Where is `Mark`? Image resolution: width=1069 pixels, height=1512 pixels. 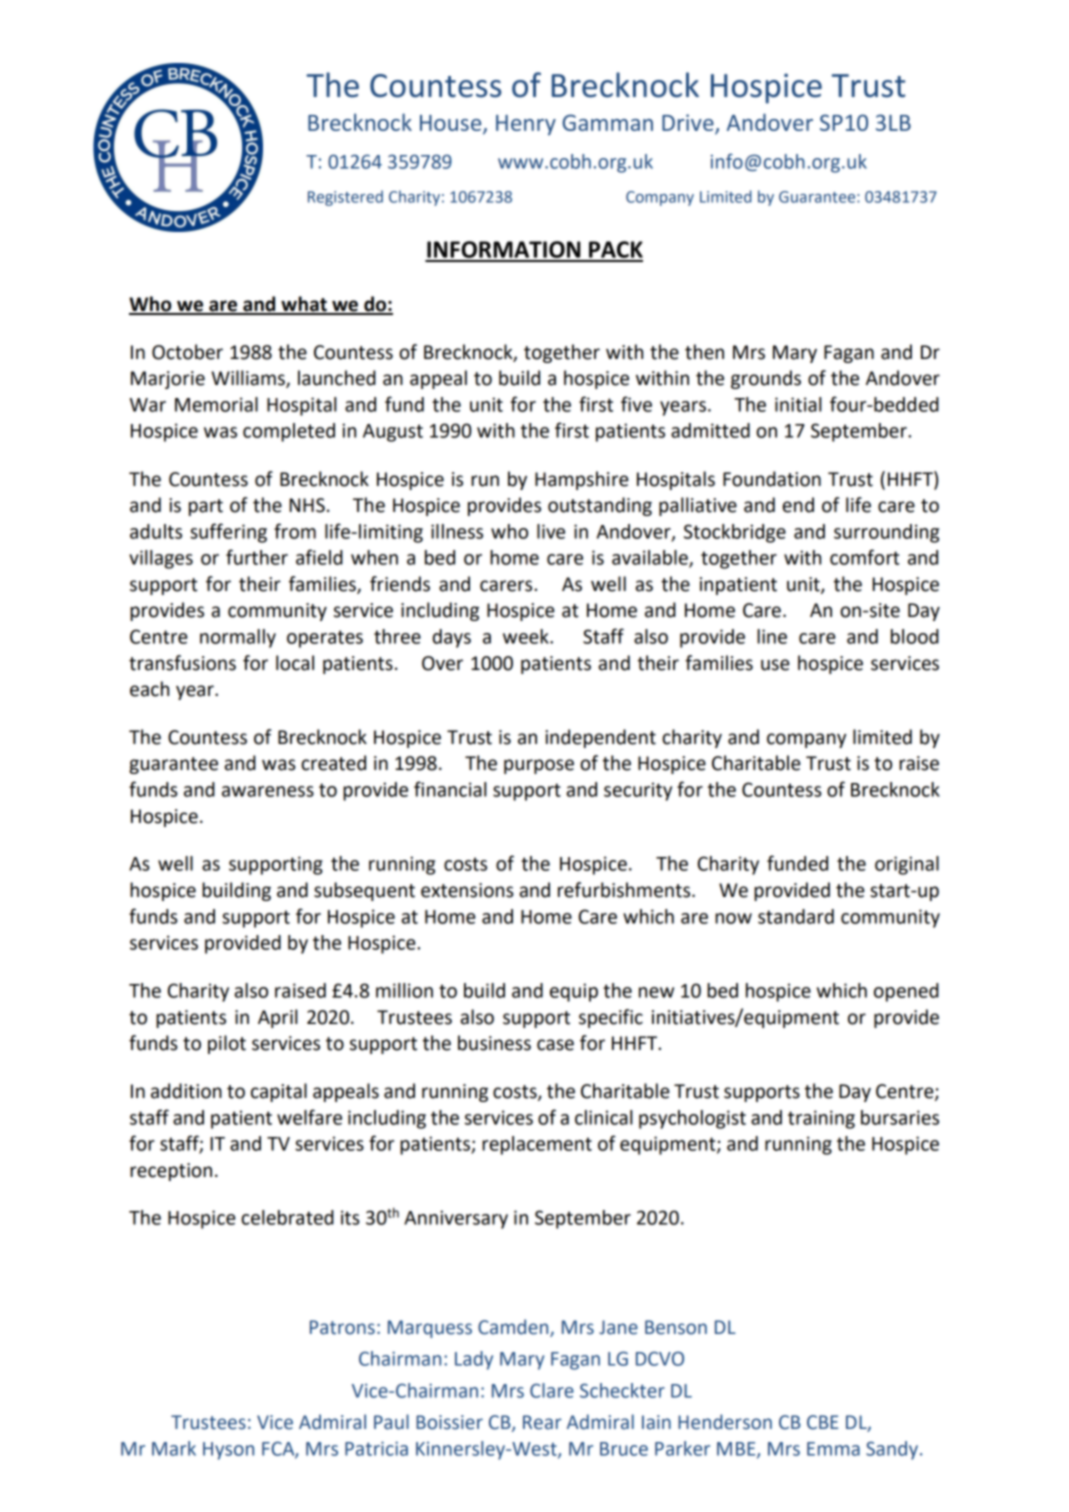
Mark is located at coordinates (174, 1448).
